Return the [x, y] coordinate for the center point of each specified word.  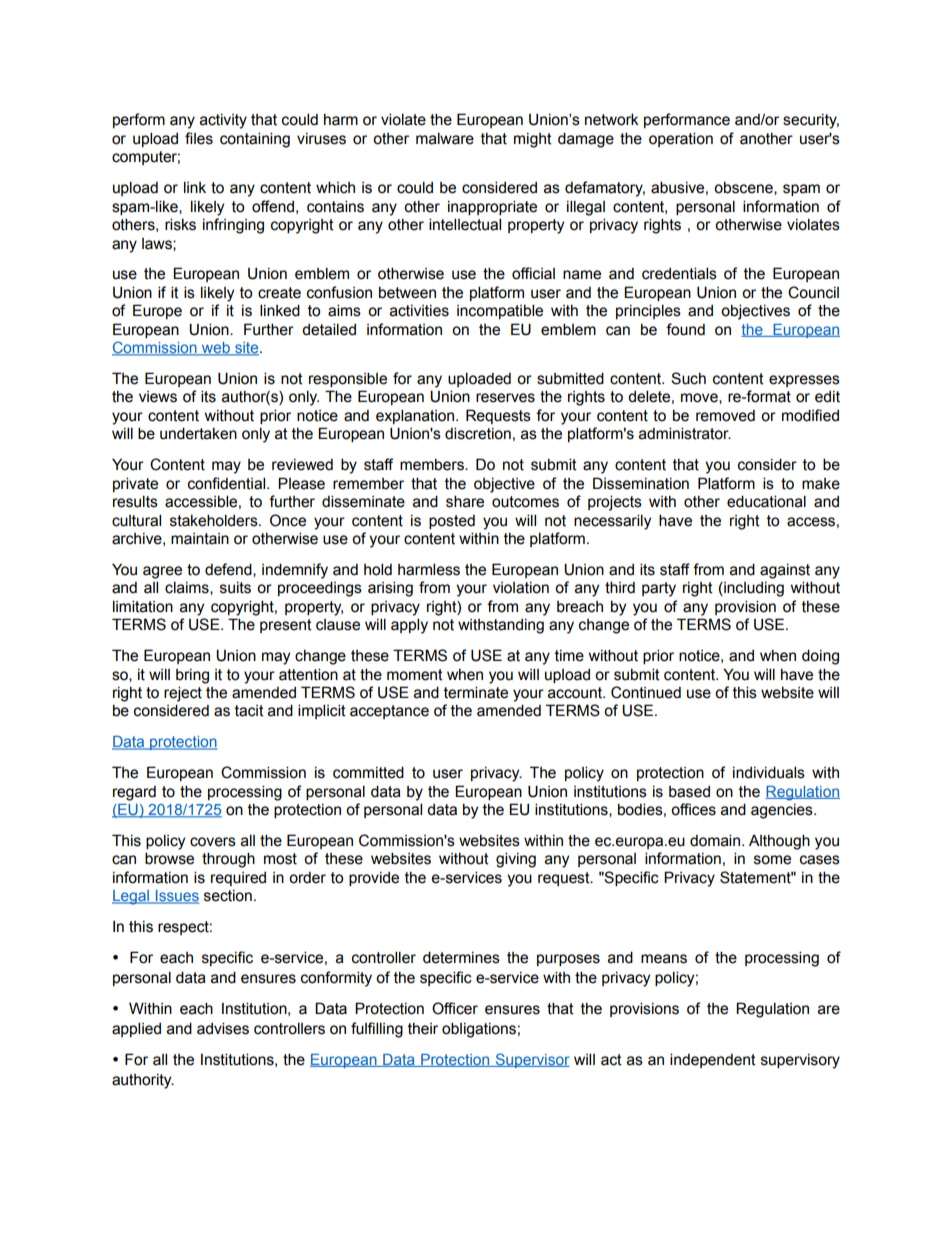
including [753, 589]
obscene [744, 188]
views [158, 397]
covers [213, 842]
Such [688, 378]
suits [235, 588]
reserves [505, 398]
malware [445, 138]
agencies [783, 811]
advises [223, 1028]
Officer [455, 1008]
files [199, 138]
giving [516, 860]
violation [521, 588]
